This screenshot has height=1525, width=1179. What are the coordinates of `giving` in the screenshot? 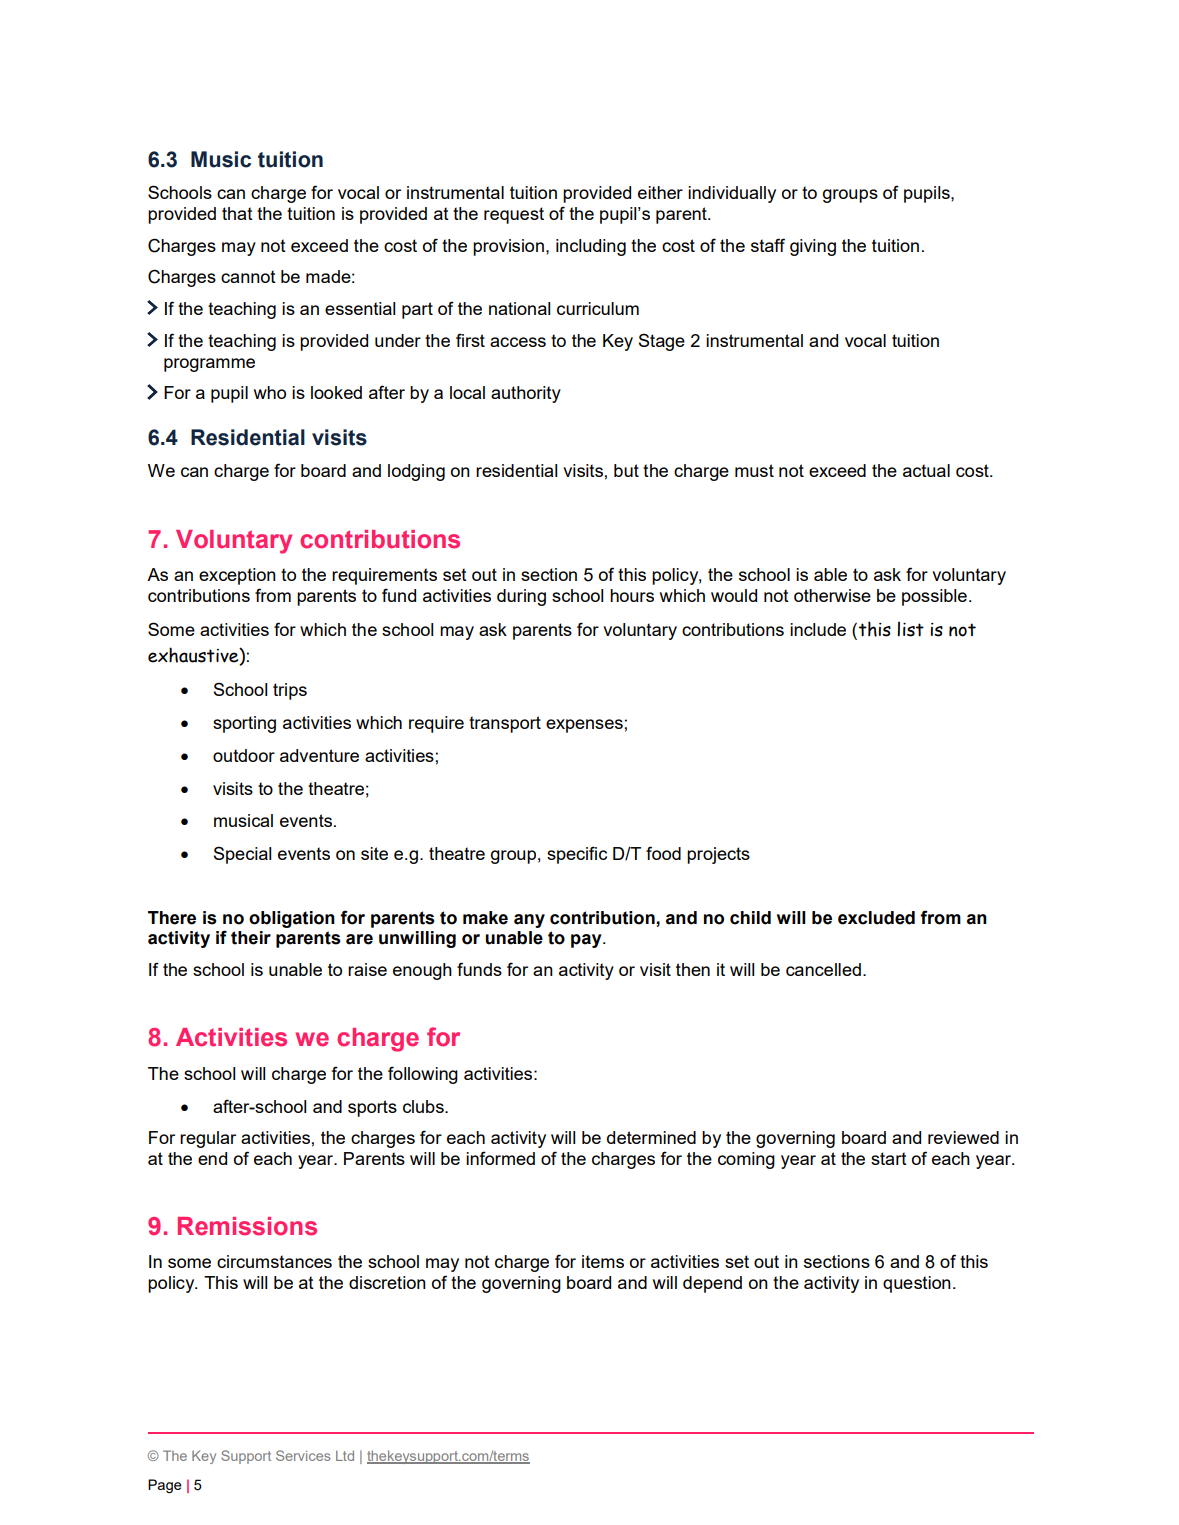 It's located at (813, 247).
